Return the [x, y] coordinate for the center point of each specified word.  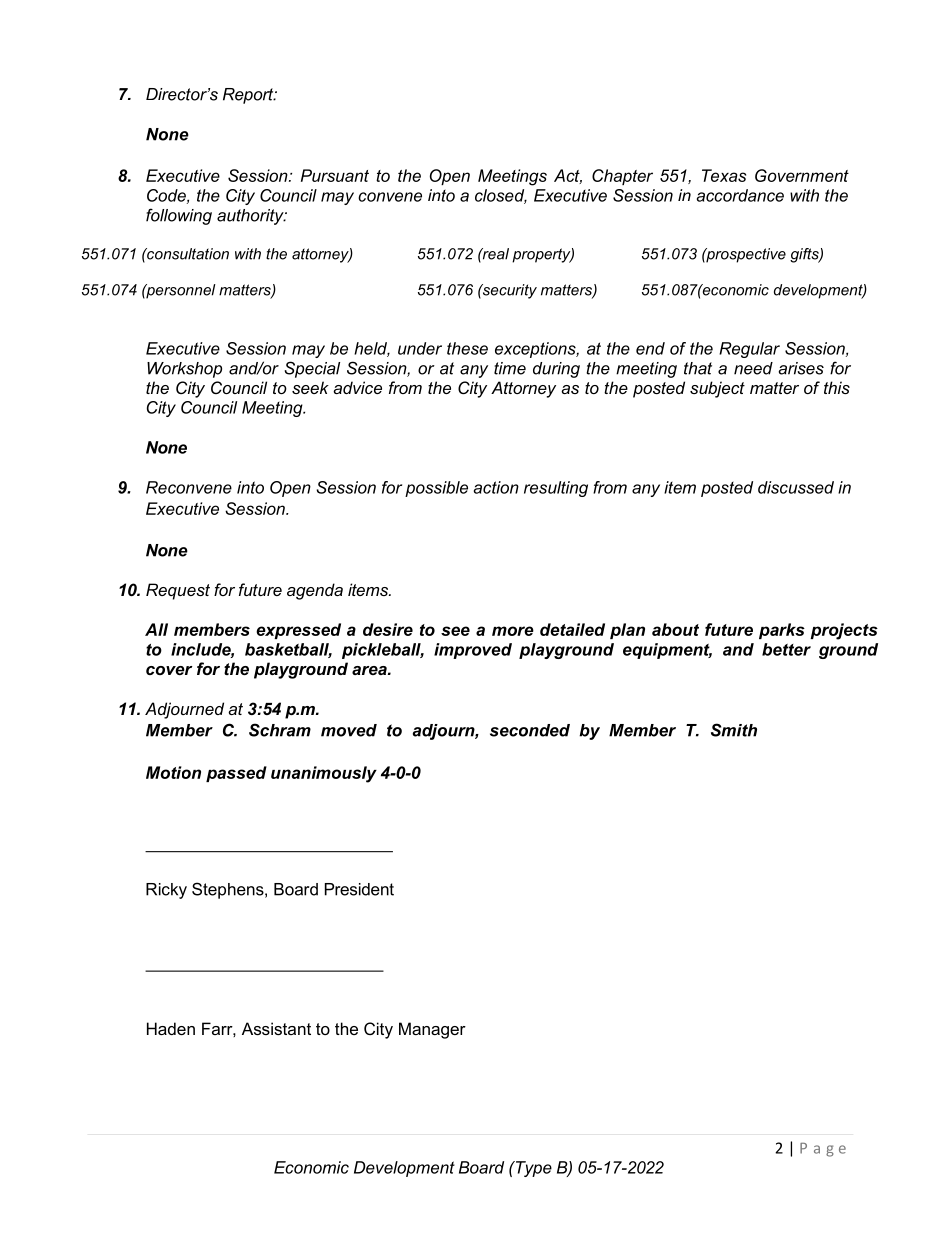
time [510, 368]
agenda [315, 591]
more [513, 631]
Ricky [166, 891]
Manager [432, 1030]
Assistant [276, 1028]
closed [501, 196]
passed [236, 774]
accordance [740, 195]
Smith [734, 730]
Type [532, 1169]
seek [310, 387]
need [753, 368]
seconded [530, 730]
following [179, 216]
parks [782, 631]
